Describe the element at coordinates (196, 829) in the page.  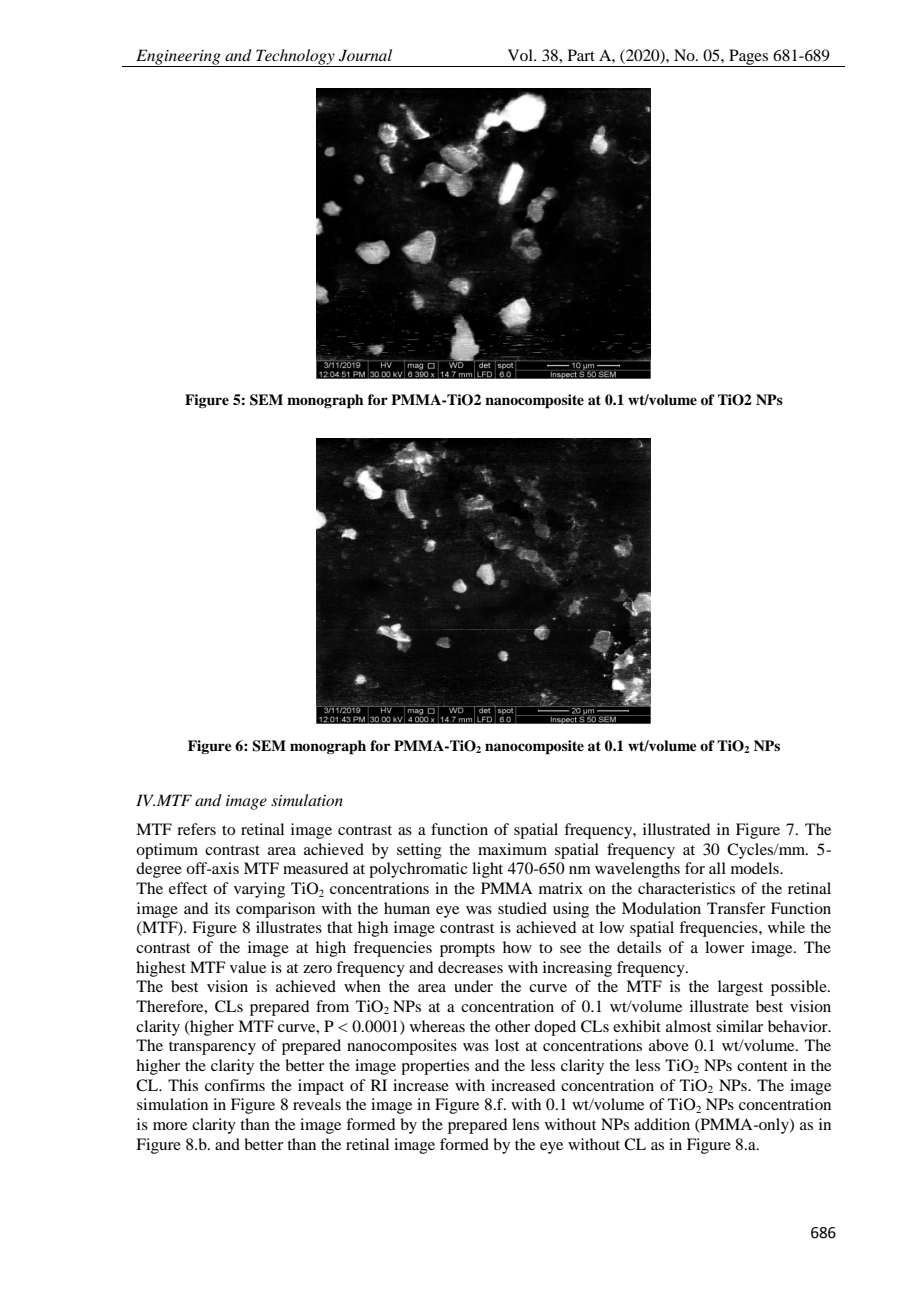
I see `refers` at that location.
